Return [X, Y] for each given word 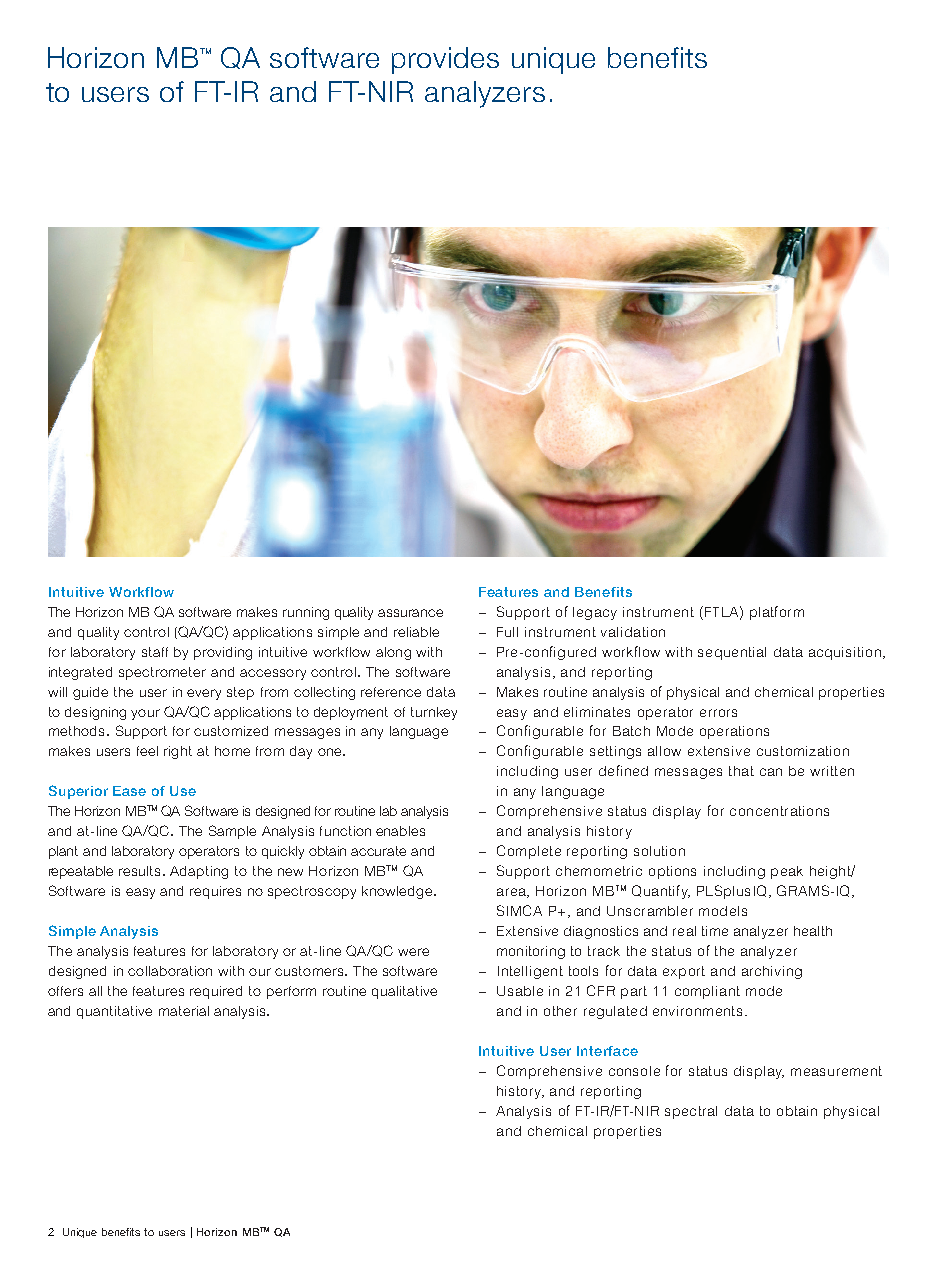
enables [400, 831]
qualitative [404, 992]
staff [155, 652]
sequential [732, 653]
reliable [416, 632]
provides [445, 60]
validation [633, 632]
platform [777, 613]
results [139, 871]
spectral [691, 1112]
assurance [410, 613]
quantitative [114, 1012]
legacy [595, 613]
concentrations [779, 811]
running [306, 613]
